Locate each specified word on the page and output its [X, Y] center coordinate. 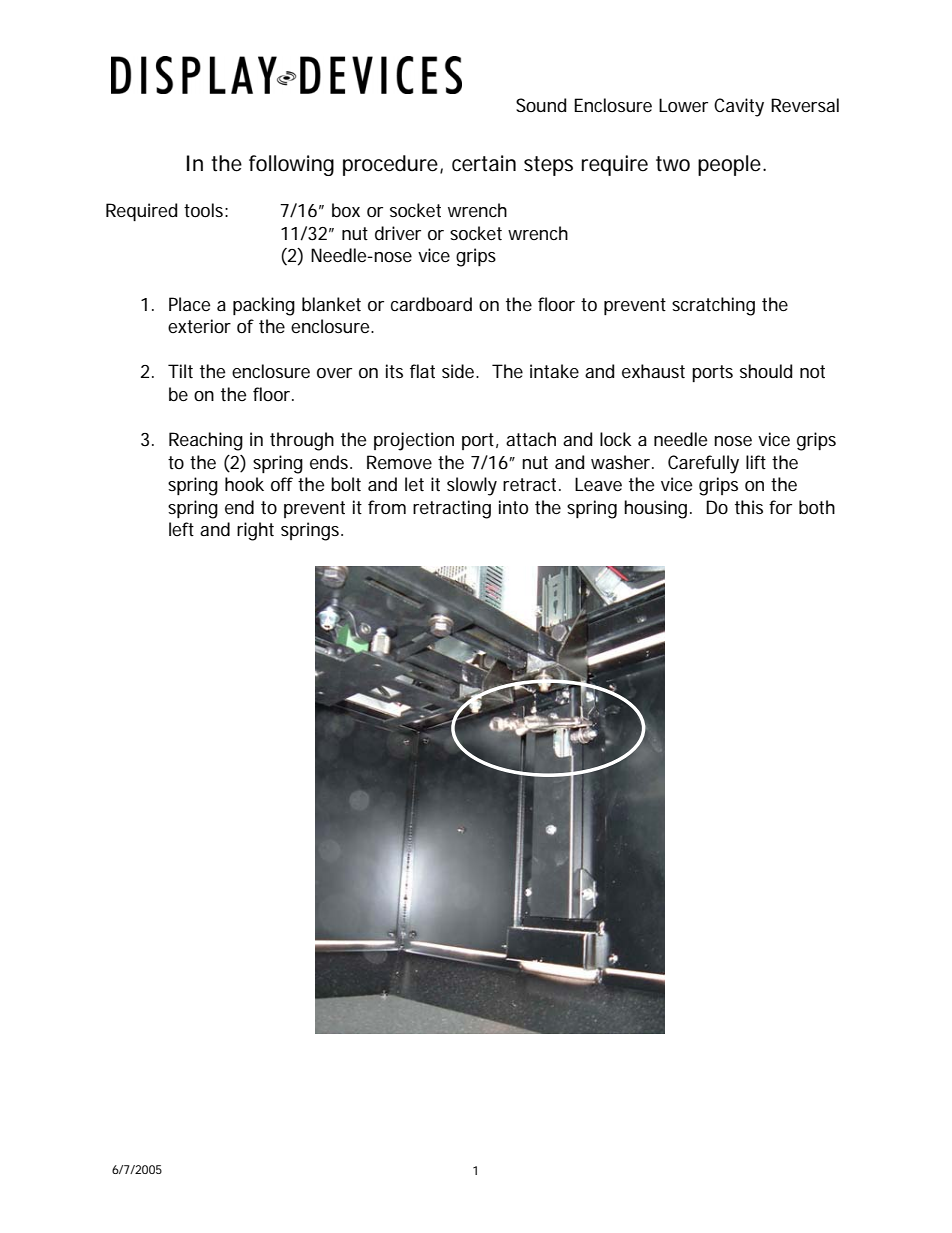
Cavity [739, 107]
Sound [541, 105]
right [255, 531]
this [749, 507]
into [513, 507]
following [291, 165]
